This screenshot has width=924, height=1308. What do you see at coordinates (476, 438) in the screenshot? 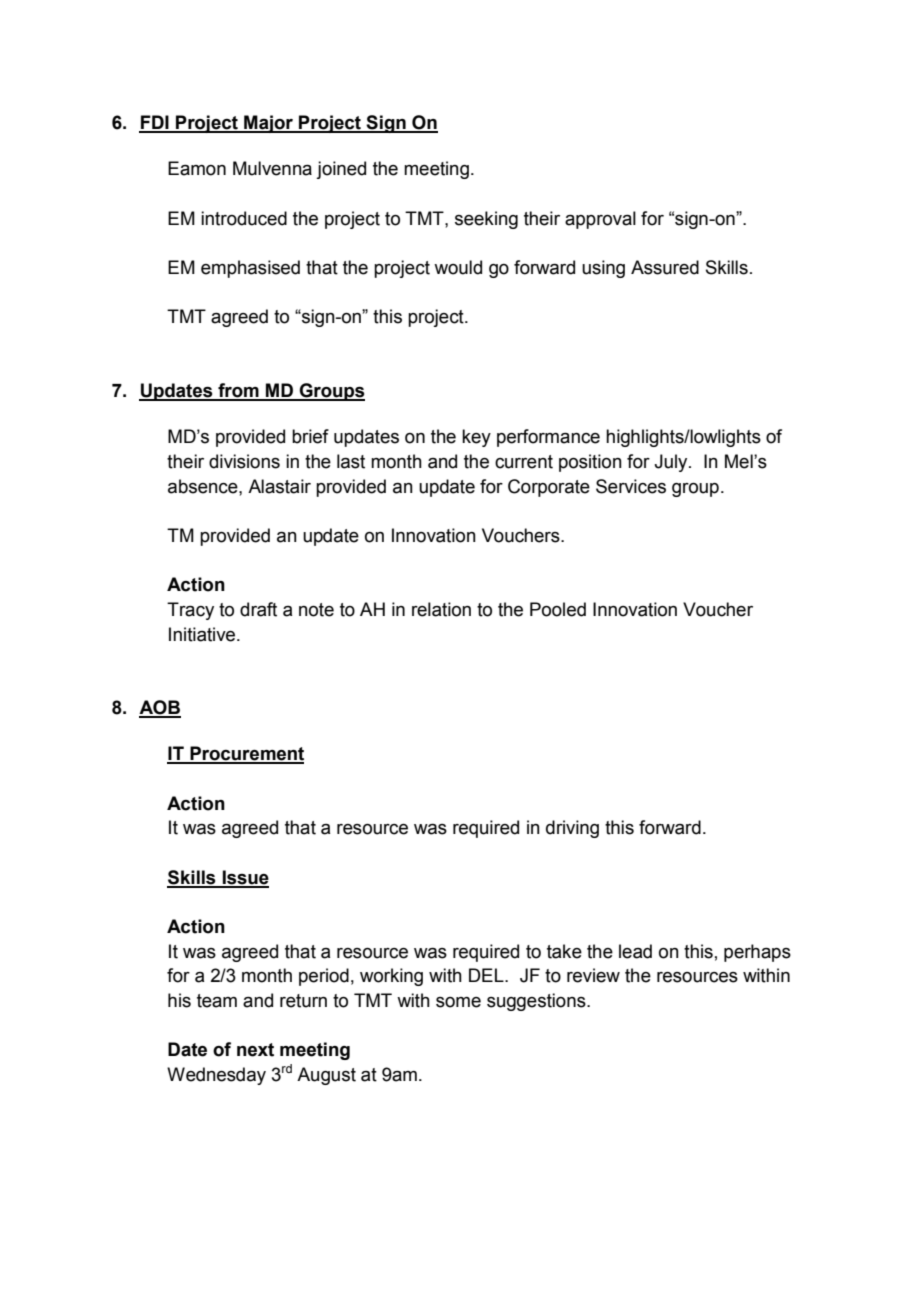
I see `key` at bounding box center [476, 438].
